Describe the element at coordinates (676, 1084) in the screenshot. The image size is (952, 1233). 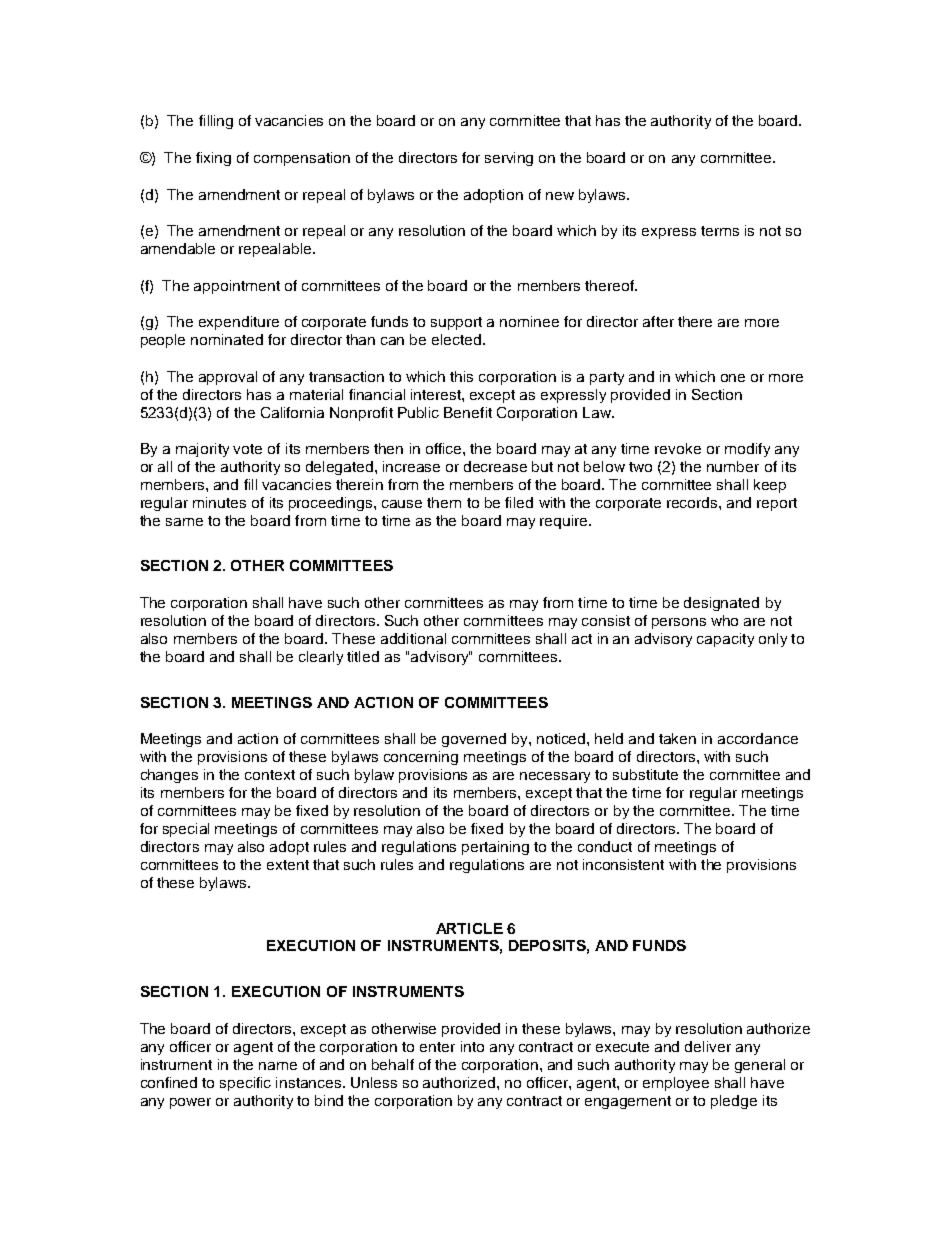
I see `employee` at that location.
